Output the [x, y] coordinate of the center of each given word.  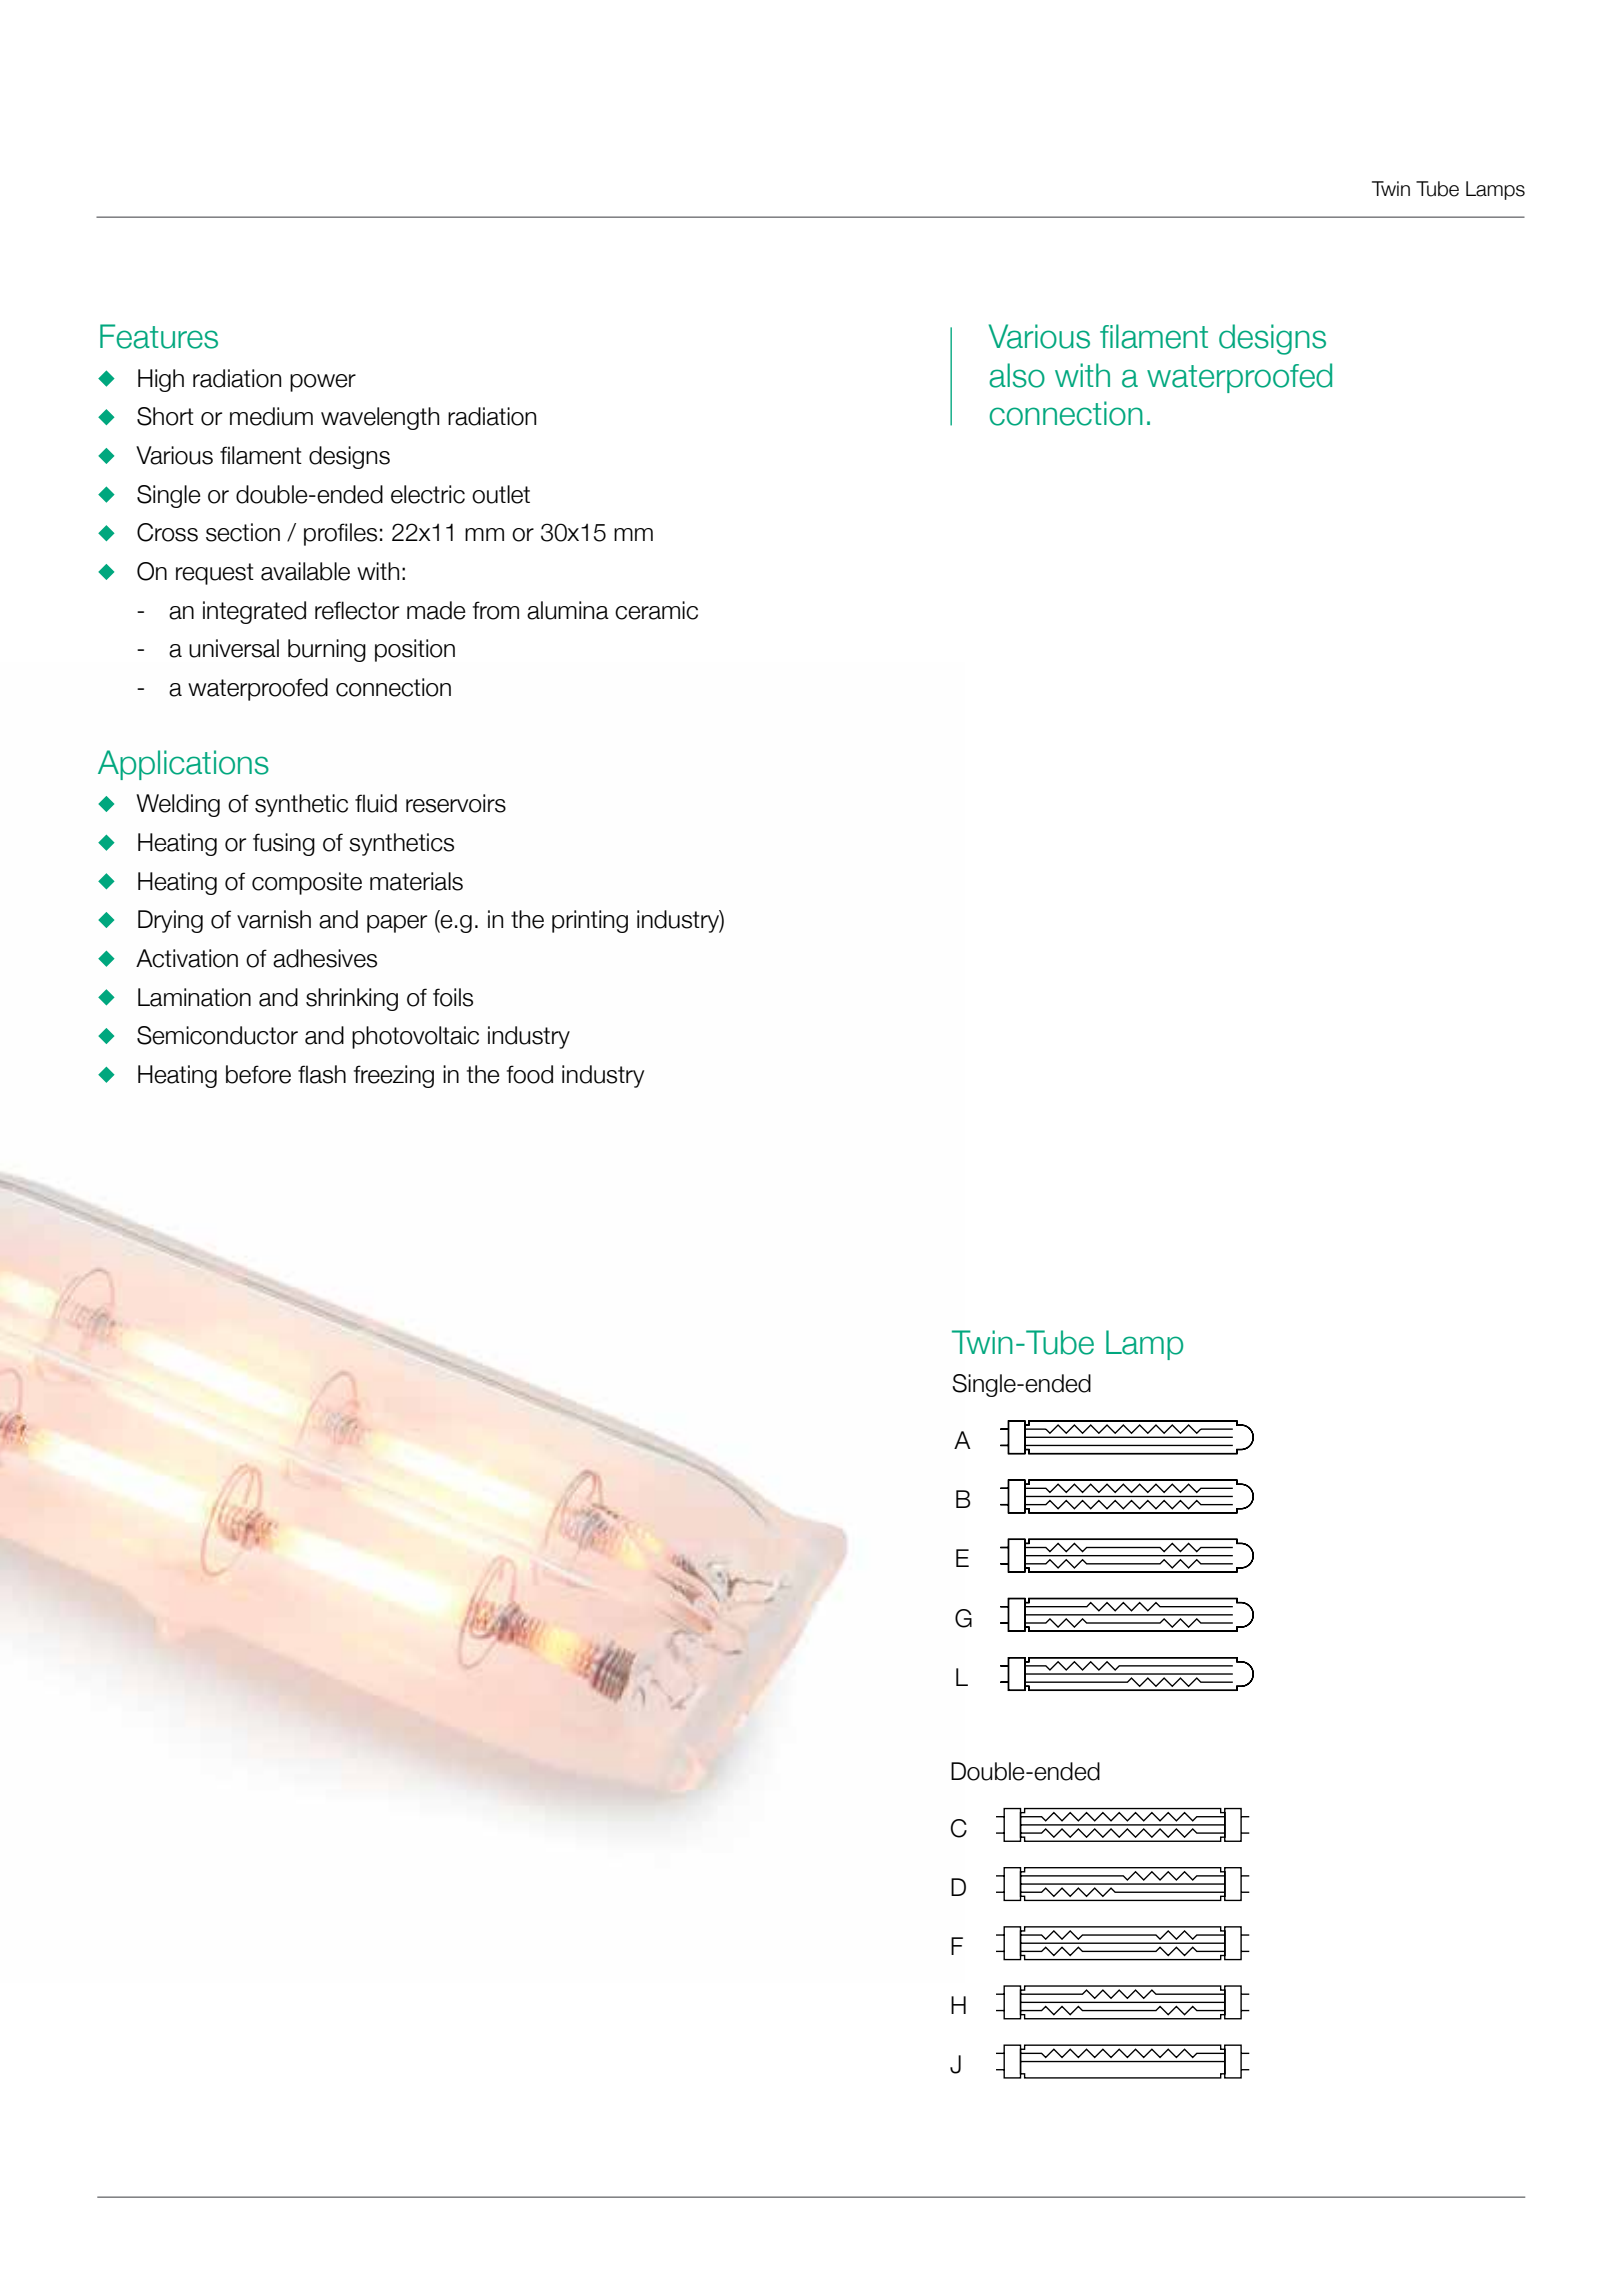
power [323, 383]
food [530, 1074]
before [258, 1074]
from [496, 610]
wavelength [380, 418]
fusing [284, 844]
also [1017, 375]
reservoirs [456, 803]
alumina [568, 610]
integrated [254, 612]
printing [590, 921]
